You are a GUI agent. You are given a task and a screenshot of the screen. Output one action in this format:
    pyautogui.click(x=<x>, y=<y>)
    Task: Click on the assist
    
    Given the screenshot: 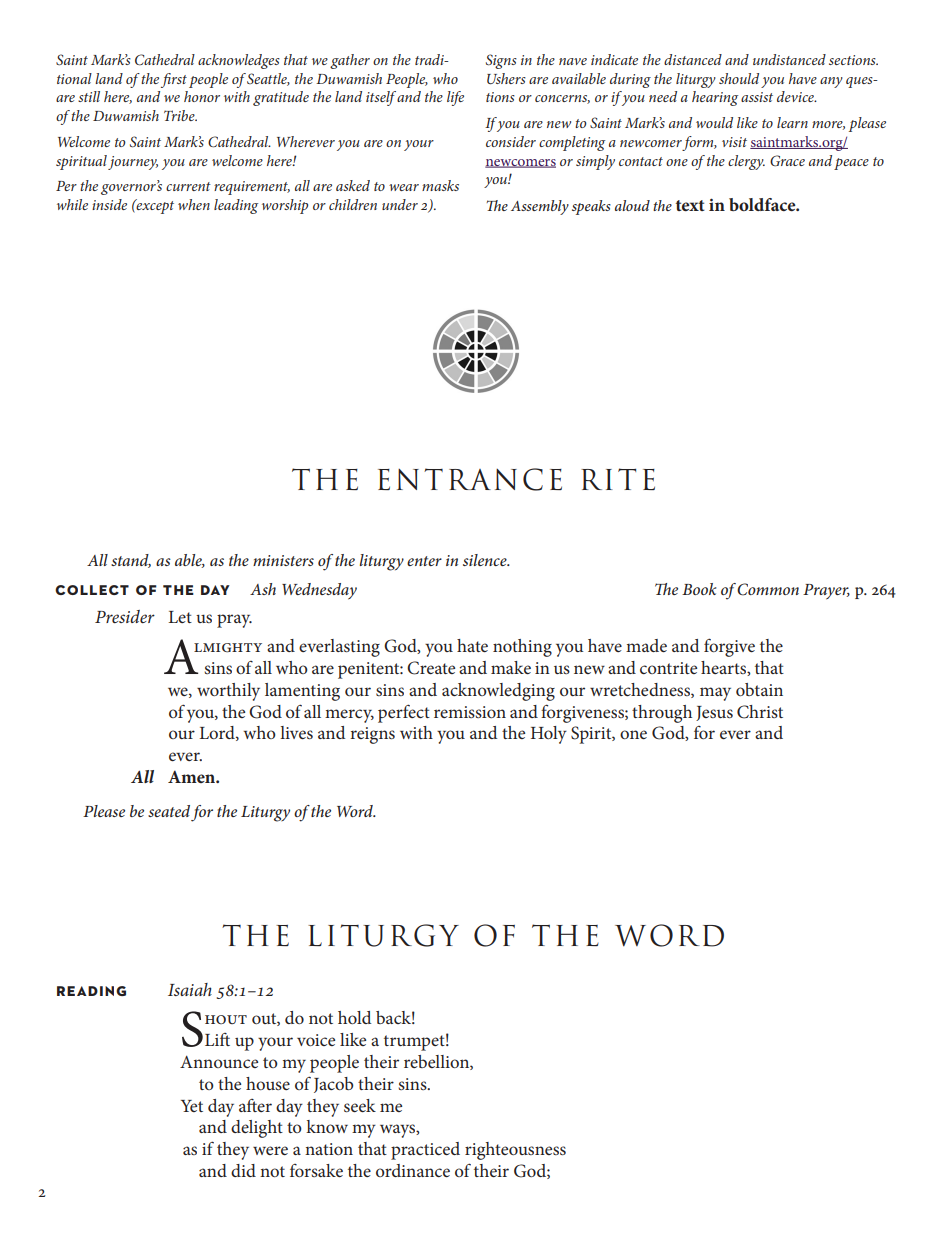 What is the action you would take?
    pyautogui.click(x=757, y=97)
